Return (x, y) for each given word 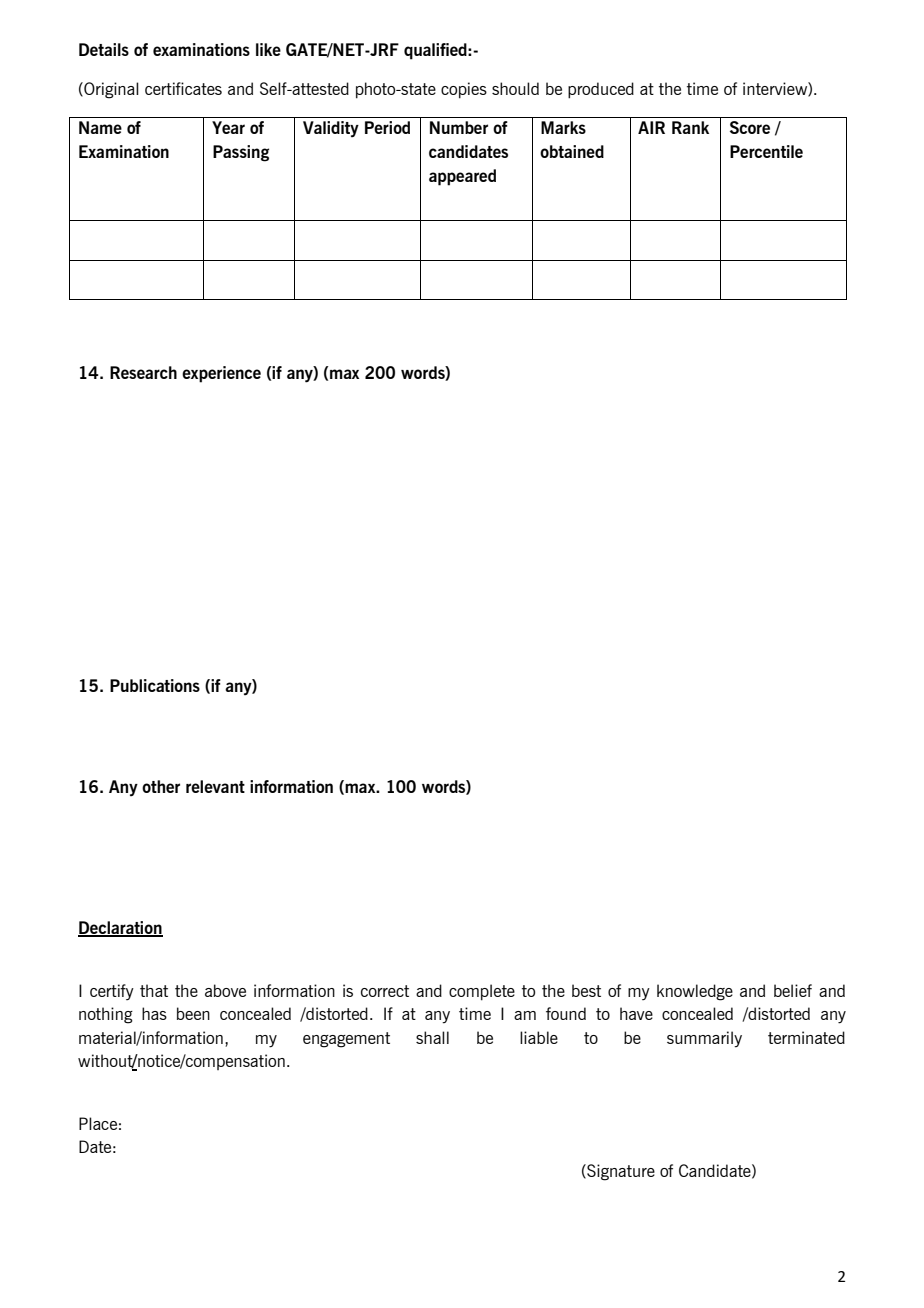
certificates (183, 88)
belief (793, 990)
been (193, 1013)
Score (750, 127)
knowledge (695, 992)
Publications (155, 685)
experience (221, 374)
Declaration (120, 929)
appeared (462, 177)
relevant (215, 786)
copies (464, 90)
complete (482, 992)
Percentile (766, 151)
